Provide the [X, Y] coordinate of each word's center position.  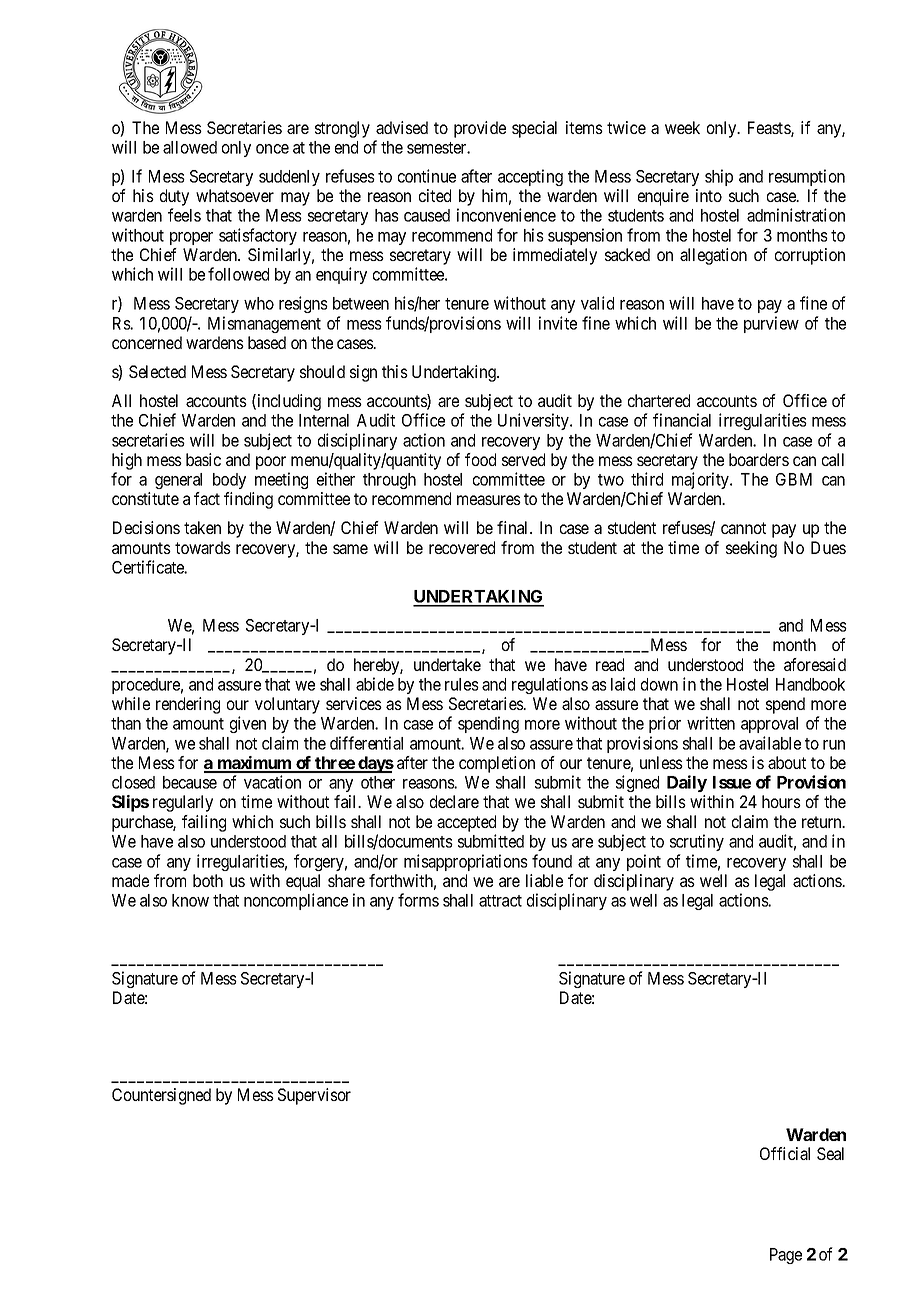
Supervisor [314, 1096]
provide [480, 129]
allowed [190, 147]
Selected [157, 371]
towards [203, 547]
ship [719, 177]
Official [785, 1153]
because [190, 782]
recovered [462, 547]
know [190, 900]
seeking [751, 549]
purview [771, 324]
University [534, 421]
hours [781, 801]
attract [500, 901]
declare [454, 801]
